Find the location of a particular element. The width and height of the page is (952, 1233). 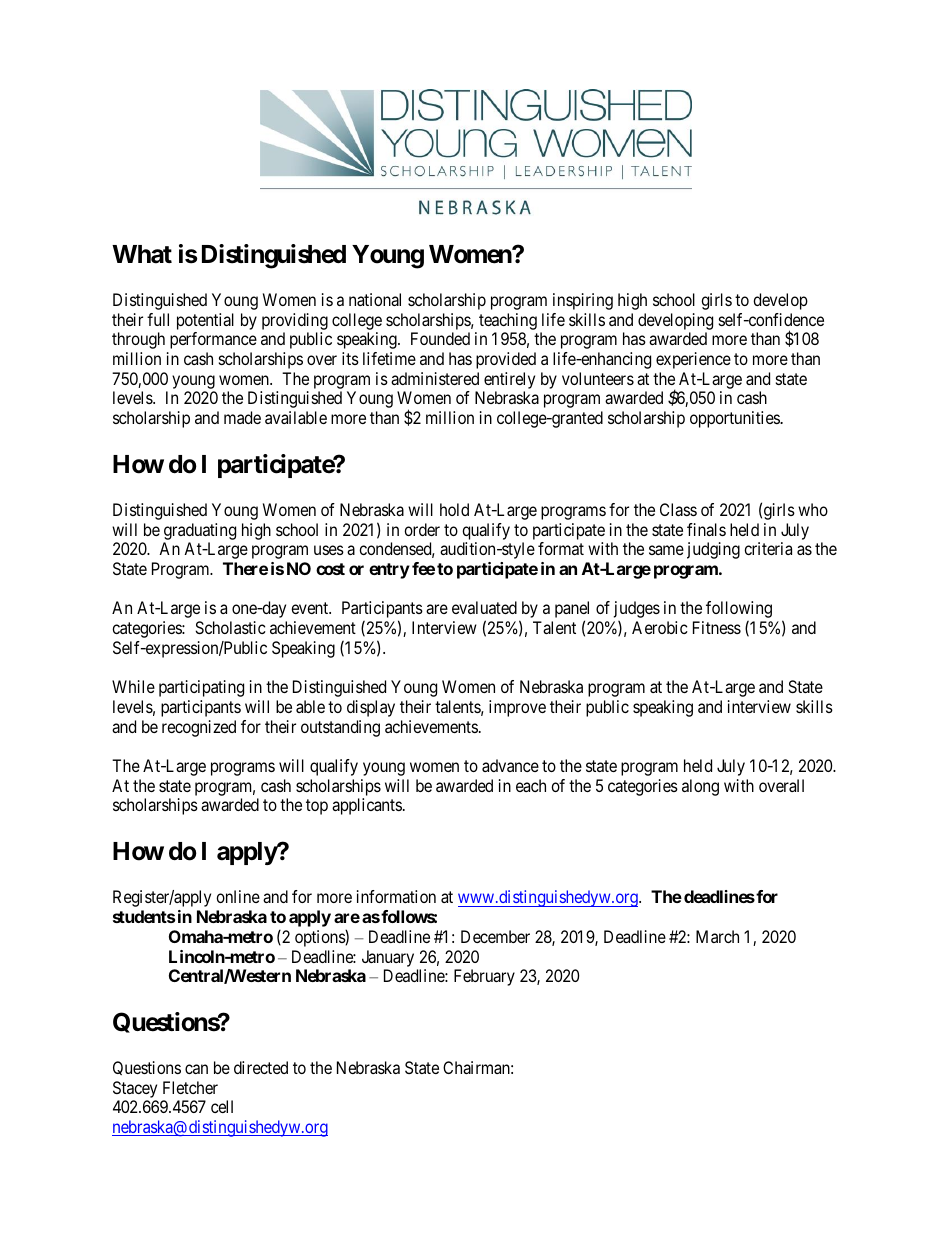

participating is located at coordinates (201, 688).
